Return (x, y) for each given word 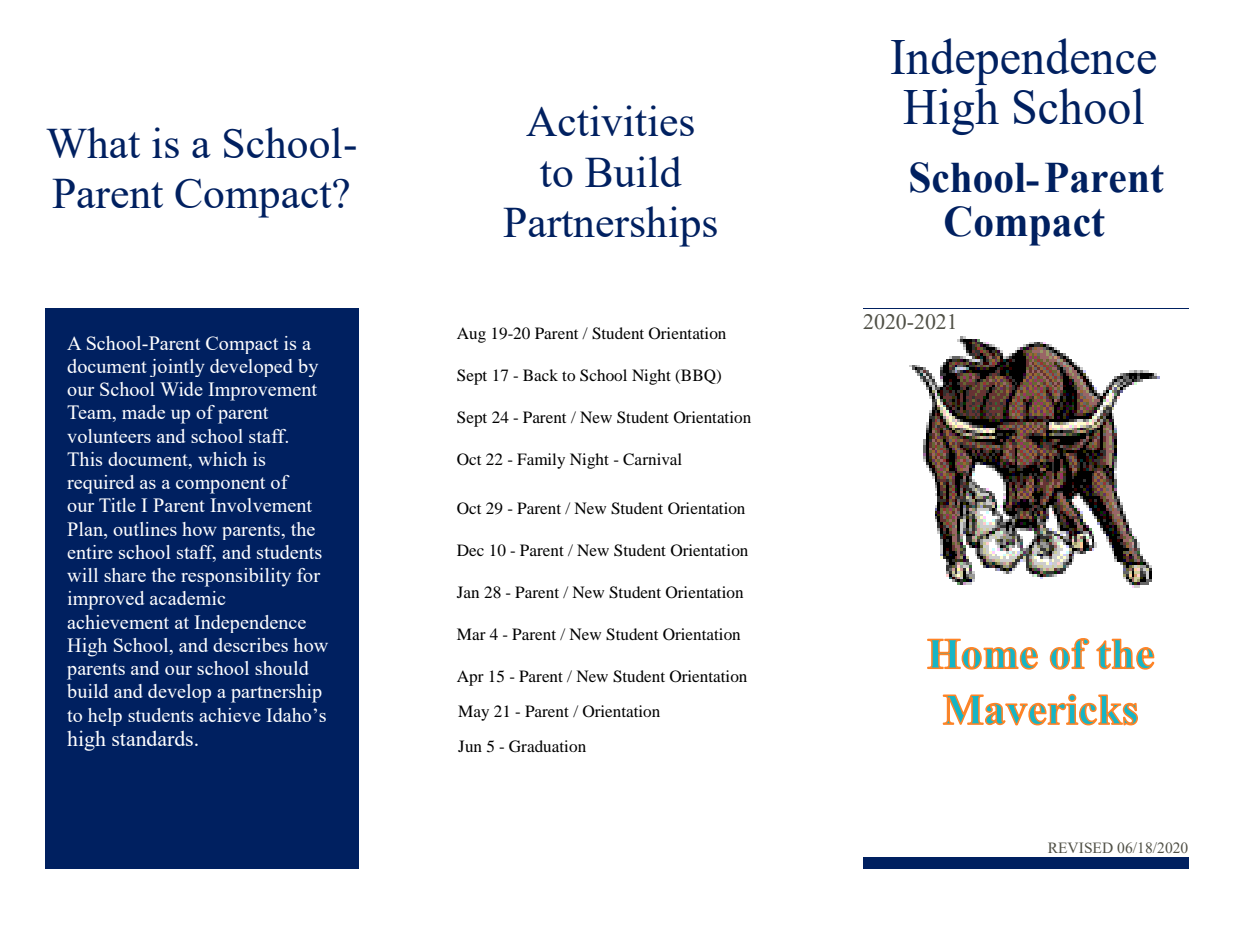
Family (541, 461)
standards (152, 738)
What (93, 142)
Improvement (262, 391)
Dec (470, 550)
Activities (610, 120)
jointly (177, 368)
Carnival (652, 459)
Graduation (547, 746)
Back (540, 375)
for (308, 575)
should (282, 668)
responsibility (236, 577)
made (143, 412)
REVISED (1080, 847)
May (473, 713)
